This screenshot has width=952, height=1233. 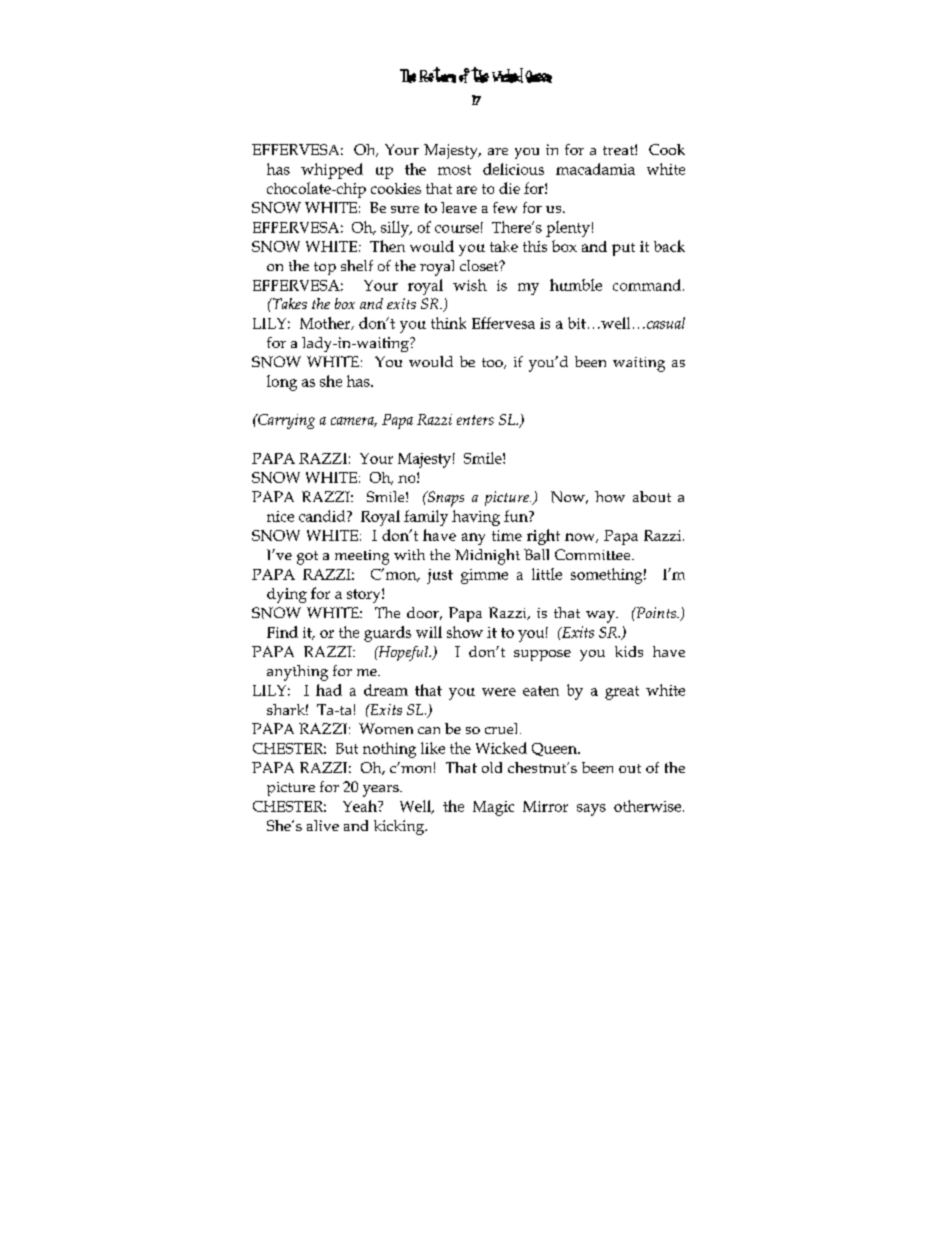 What do you see at coordinates (475, 420) in the screenshot?
I see `enters` at bounding box center [475, 420].
